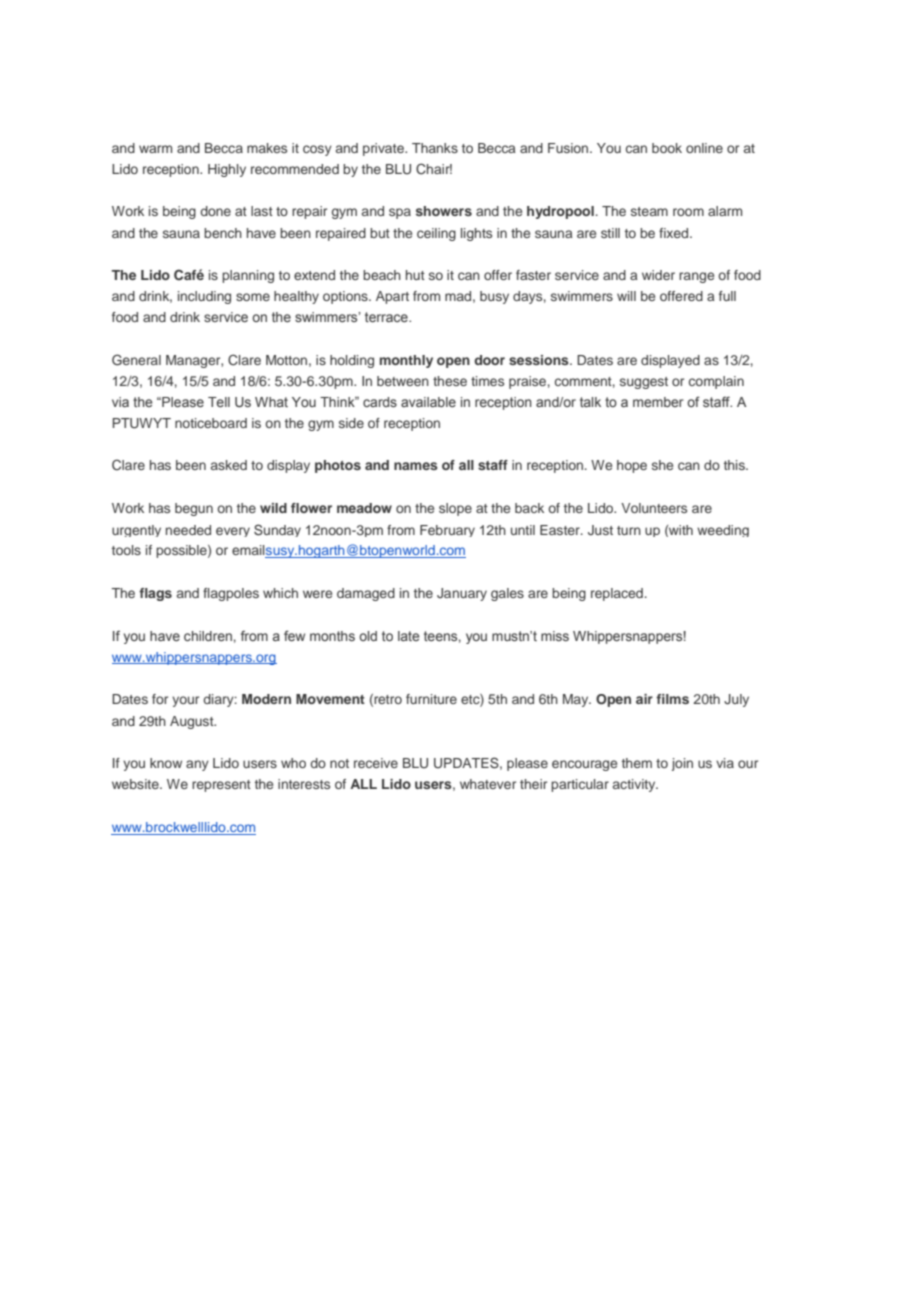 This image has height=1308, width=924. Describe the element at coordinates (447, 531) in the image. I see `February` at that location.
